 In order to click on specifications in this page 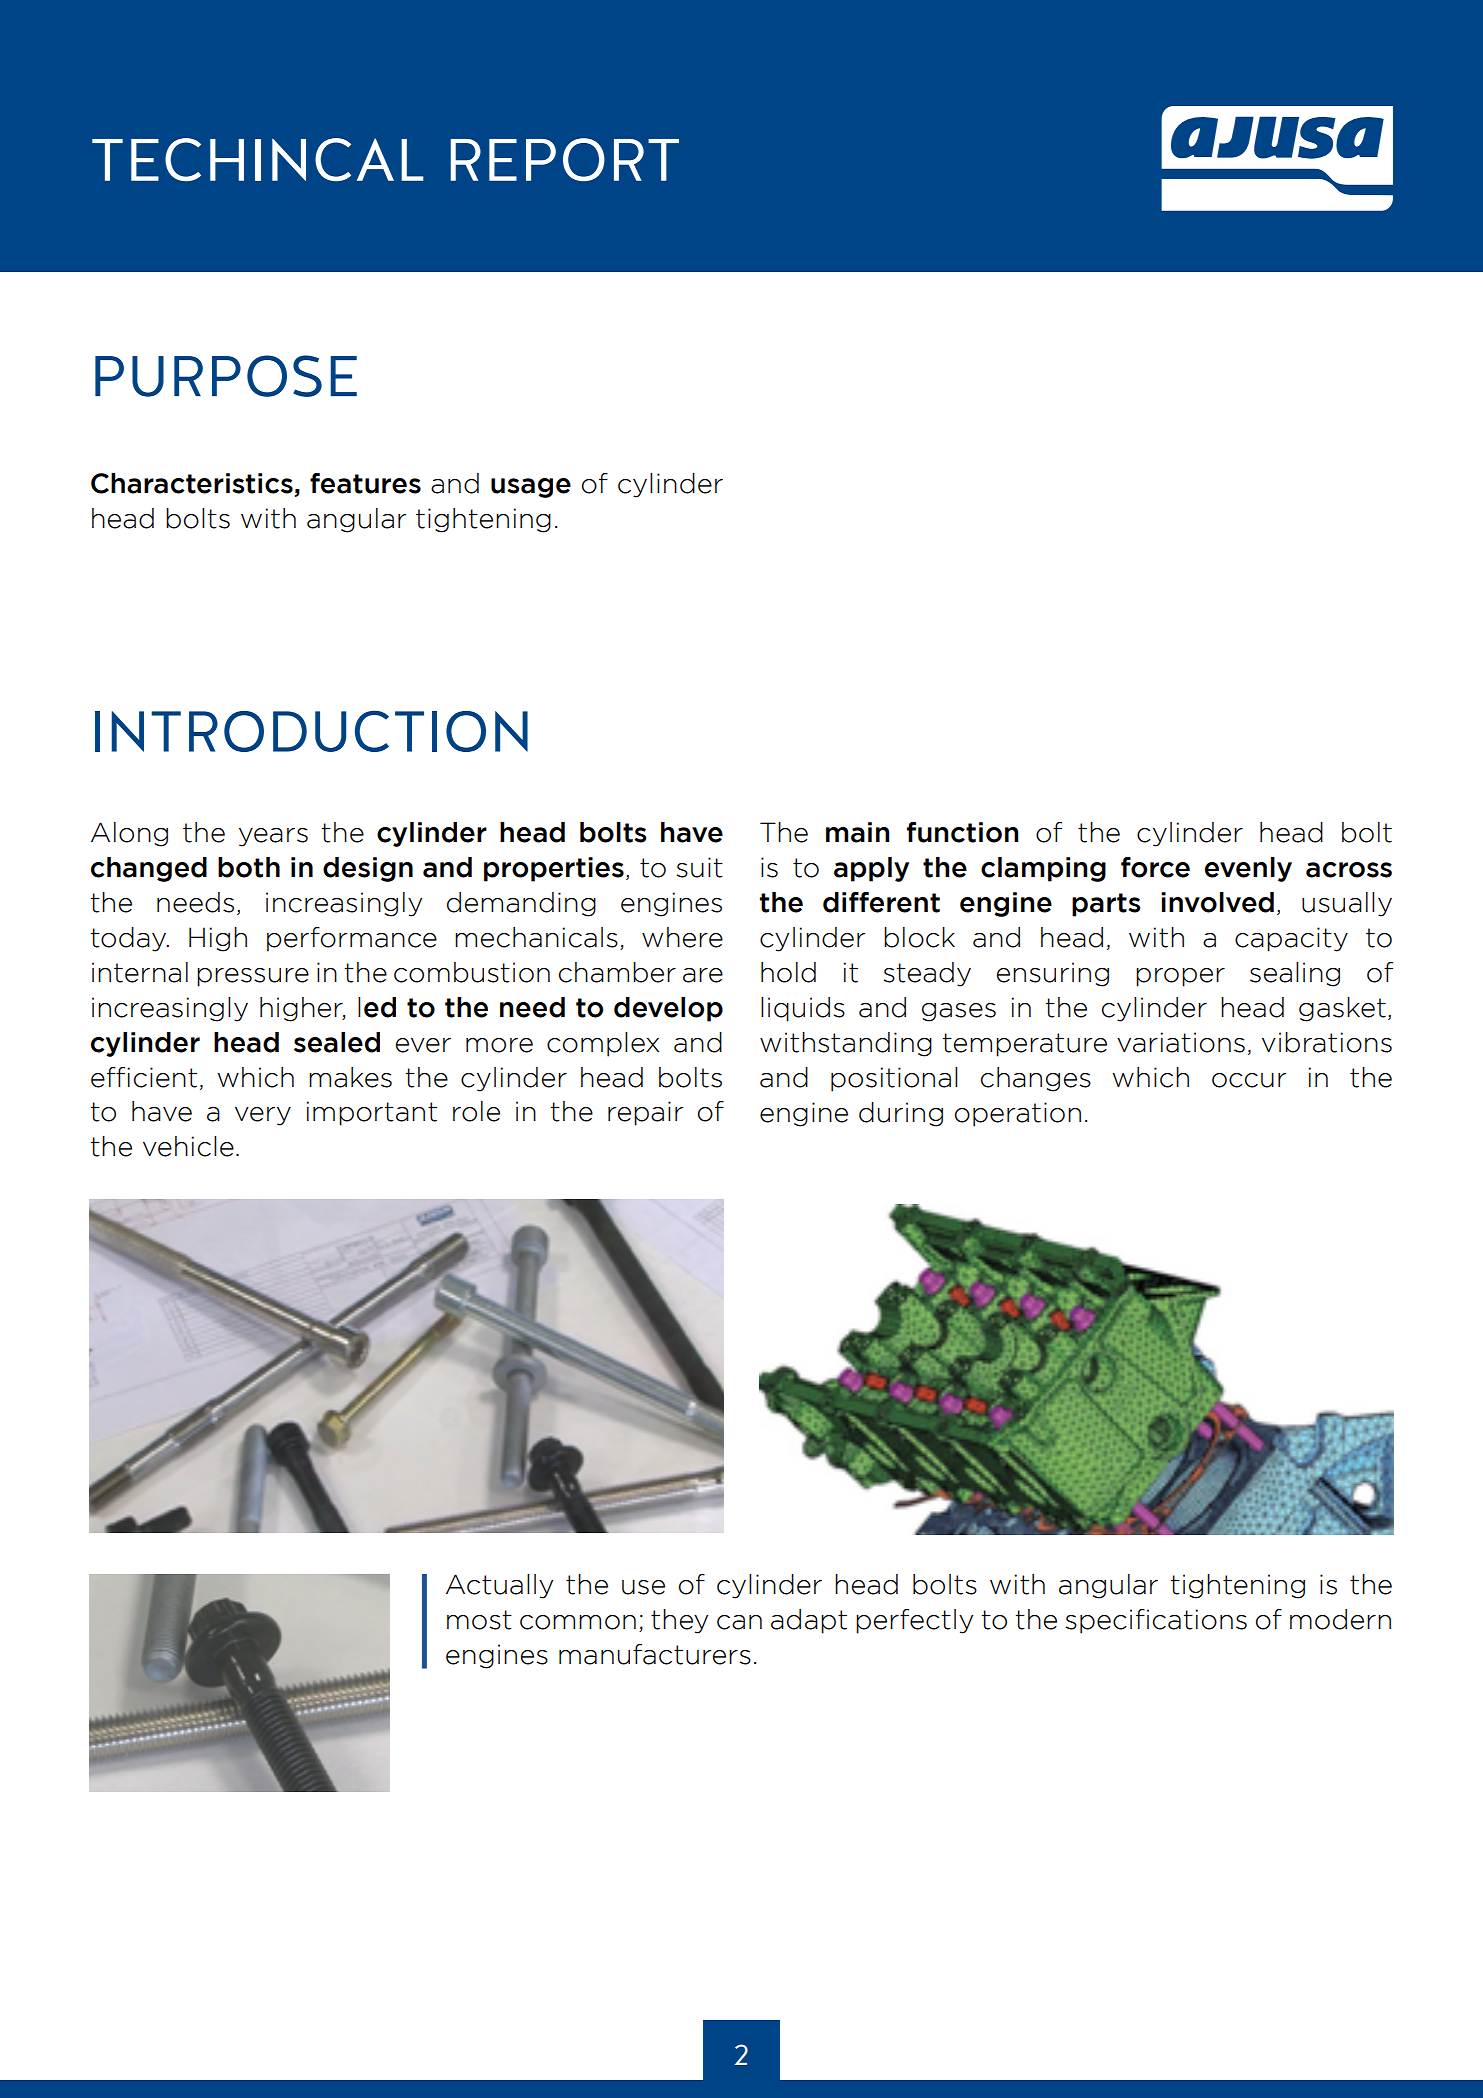, I will do `click(1156, 1621)`.
